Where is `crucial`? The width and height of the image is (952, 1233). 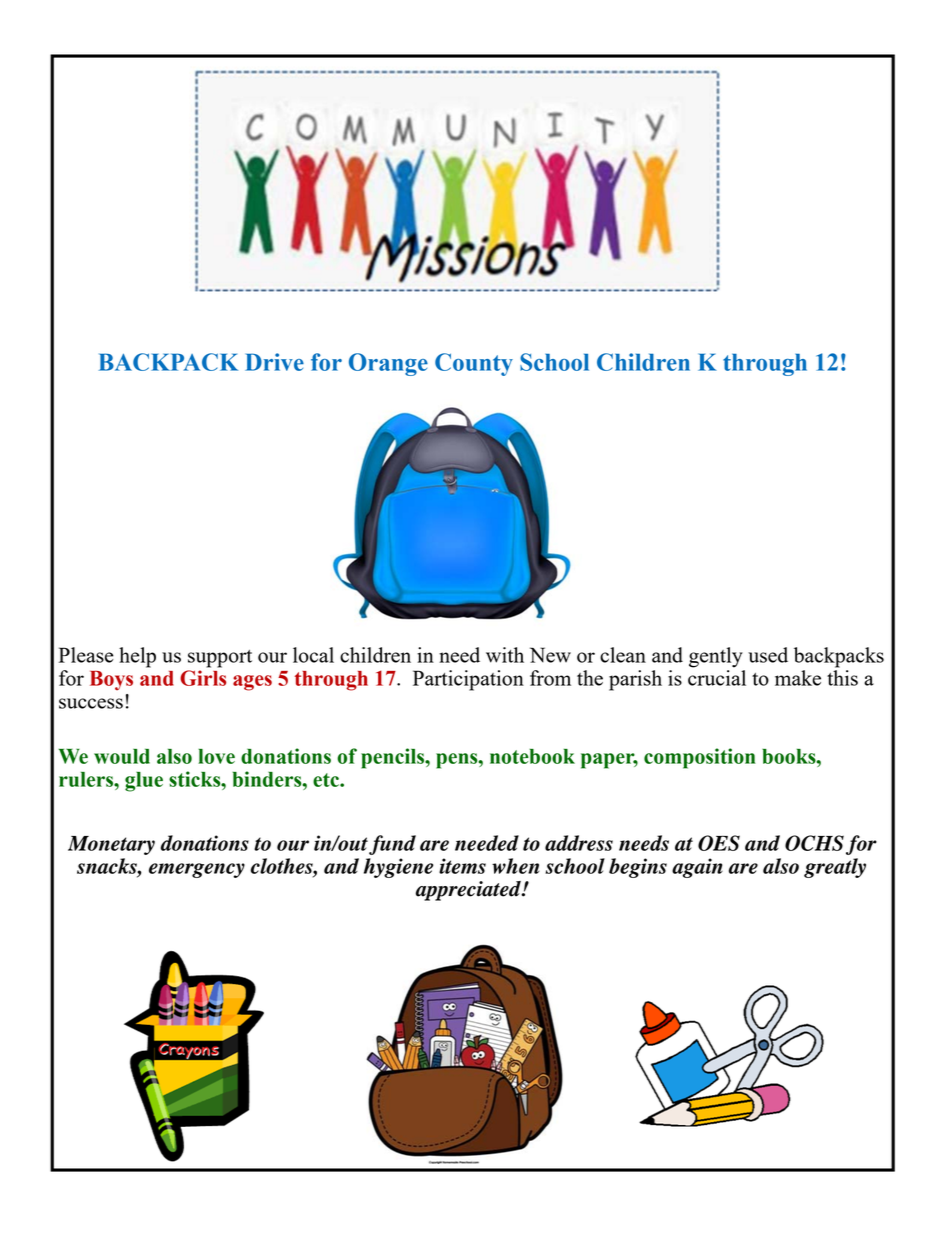 crucial is located at coordinates (717, 678).
